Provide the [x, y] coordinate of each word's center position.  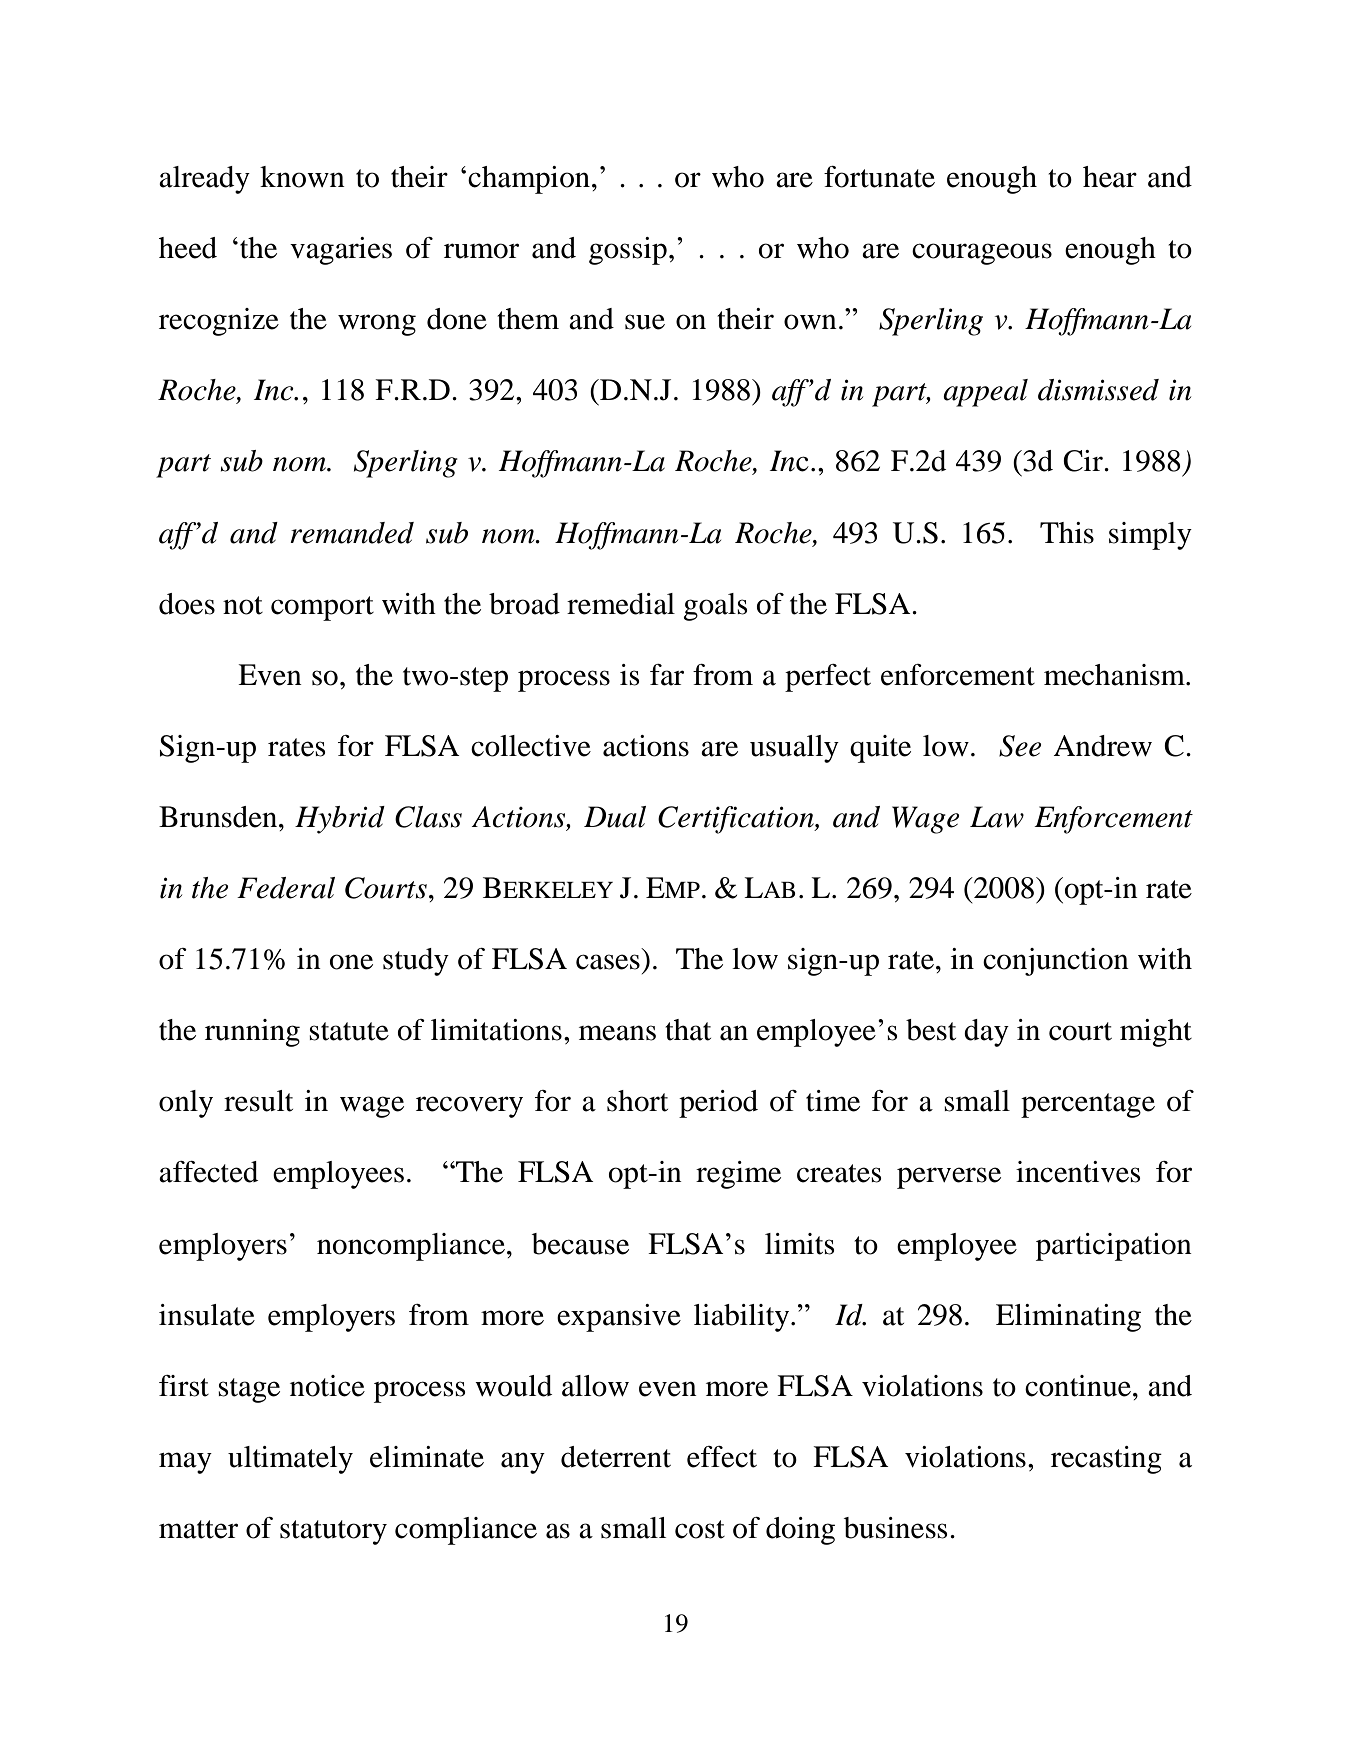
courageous [982, 254]
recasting [1106, 1460]
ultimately [290, 1460]
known [302, 177]
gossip [628, 251]
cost [700, 1529]
